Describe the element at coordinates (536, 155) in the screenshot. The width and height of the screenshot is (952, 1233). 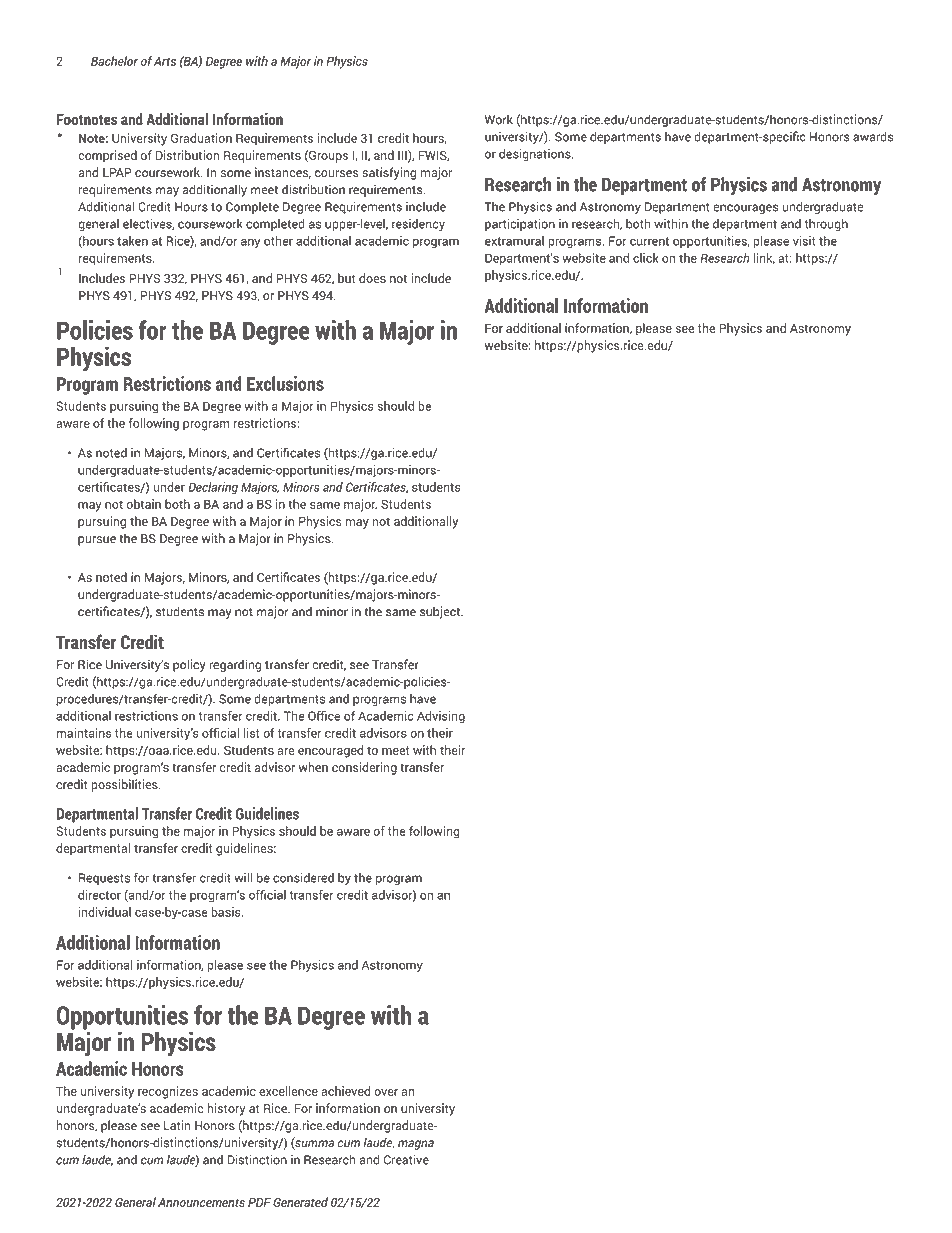
I see `designations` at that location.
